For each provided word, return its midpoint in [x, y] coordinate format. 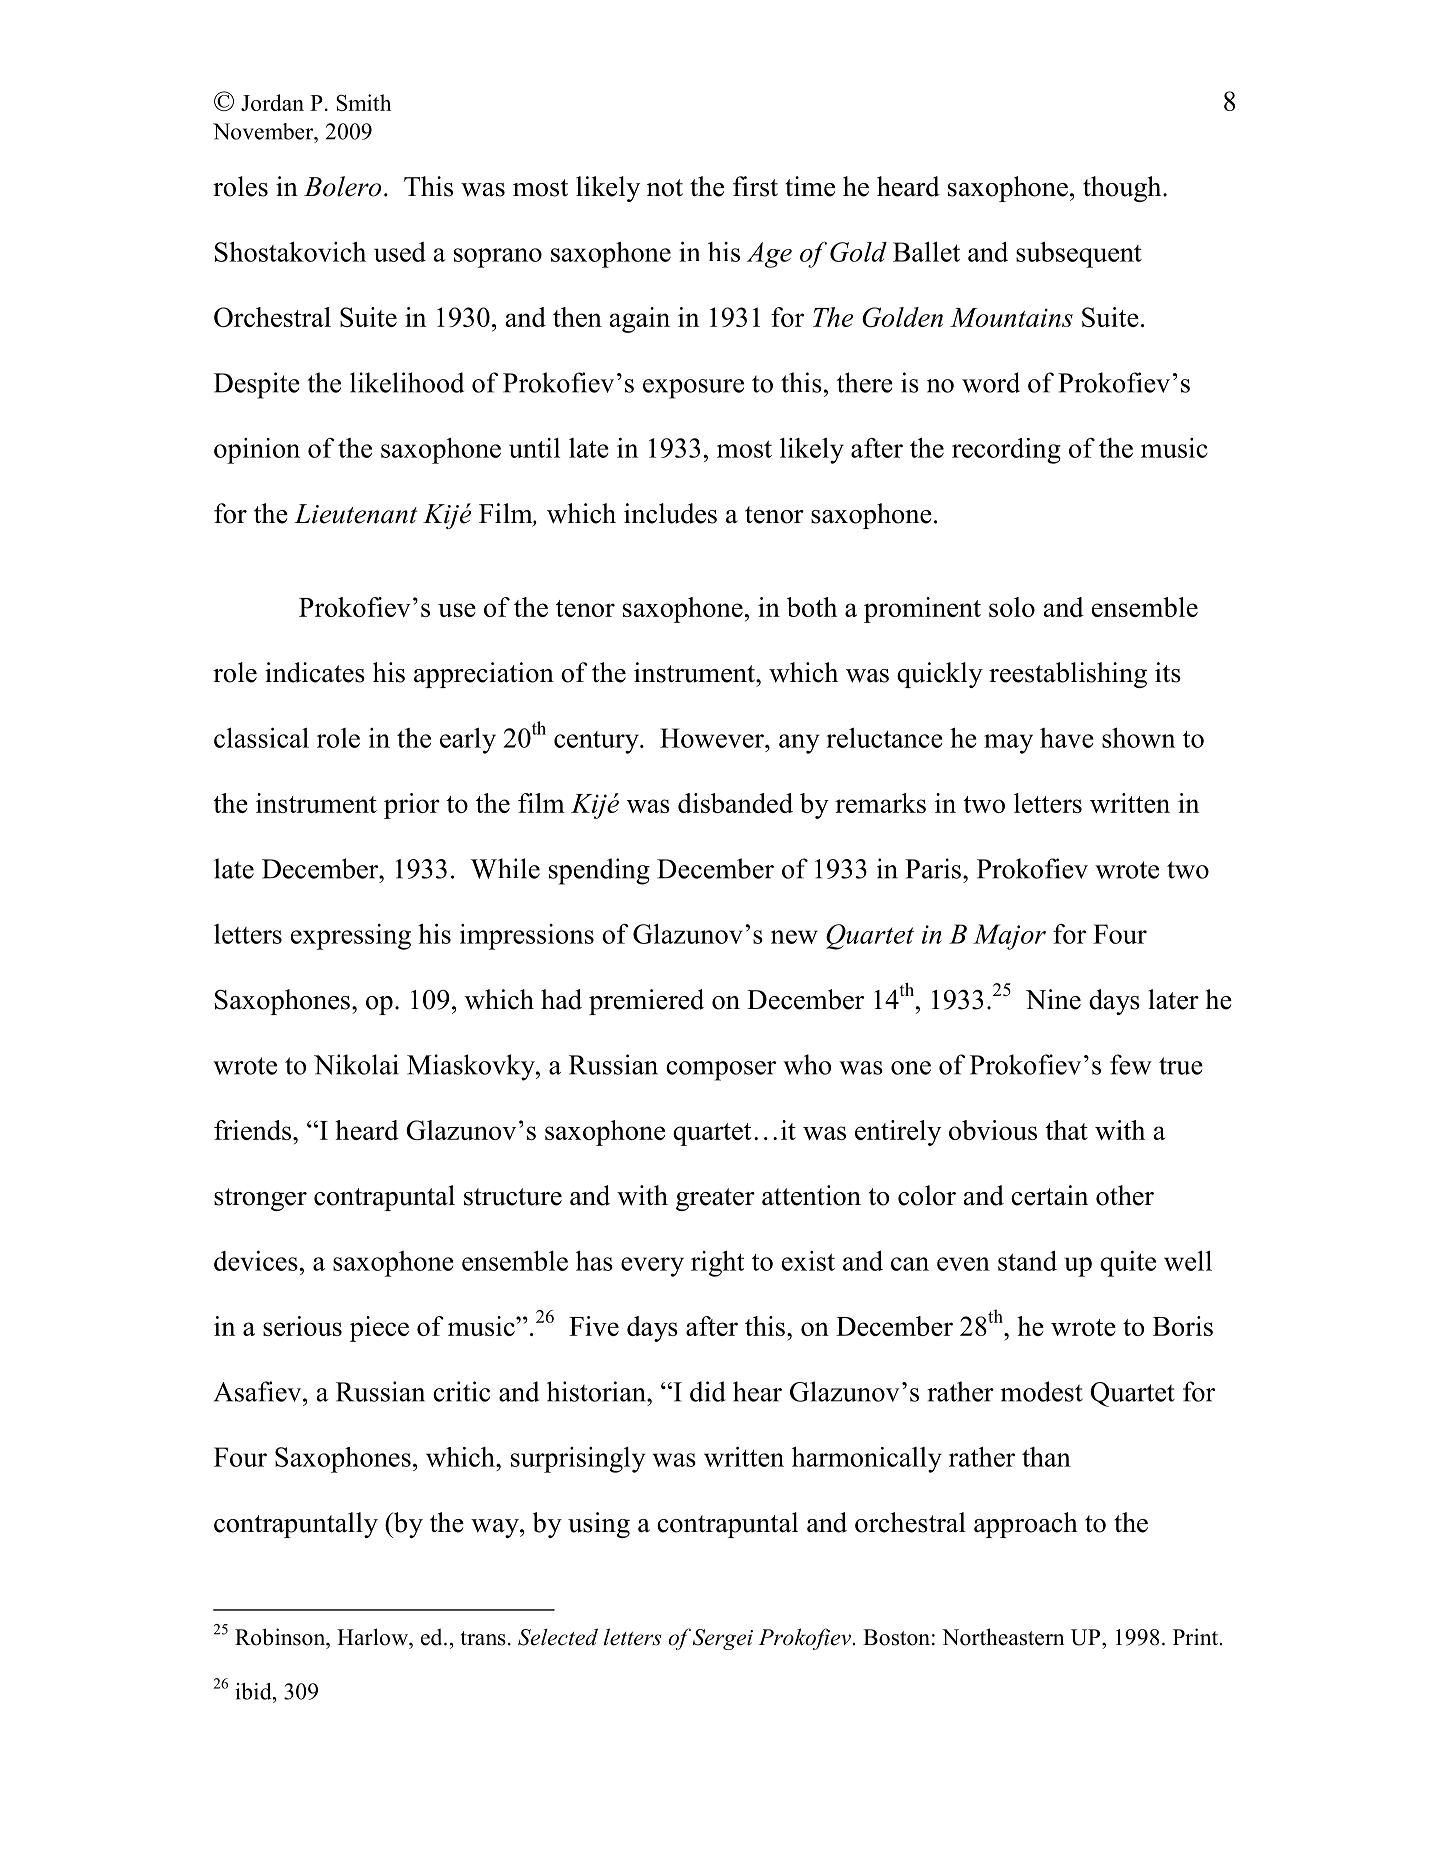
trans [483, 1638]
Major [1009, 937]
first [755, 186]
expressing [351, 937]
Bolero [342, 186]
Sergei [723, 1639]
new [794, 937]
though [1123, 189]
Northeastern [1003, 1637]
